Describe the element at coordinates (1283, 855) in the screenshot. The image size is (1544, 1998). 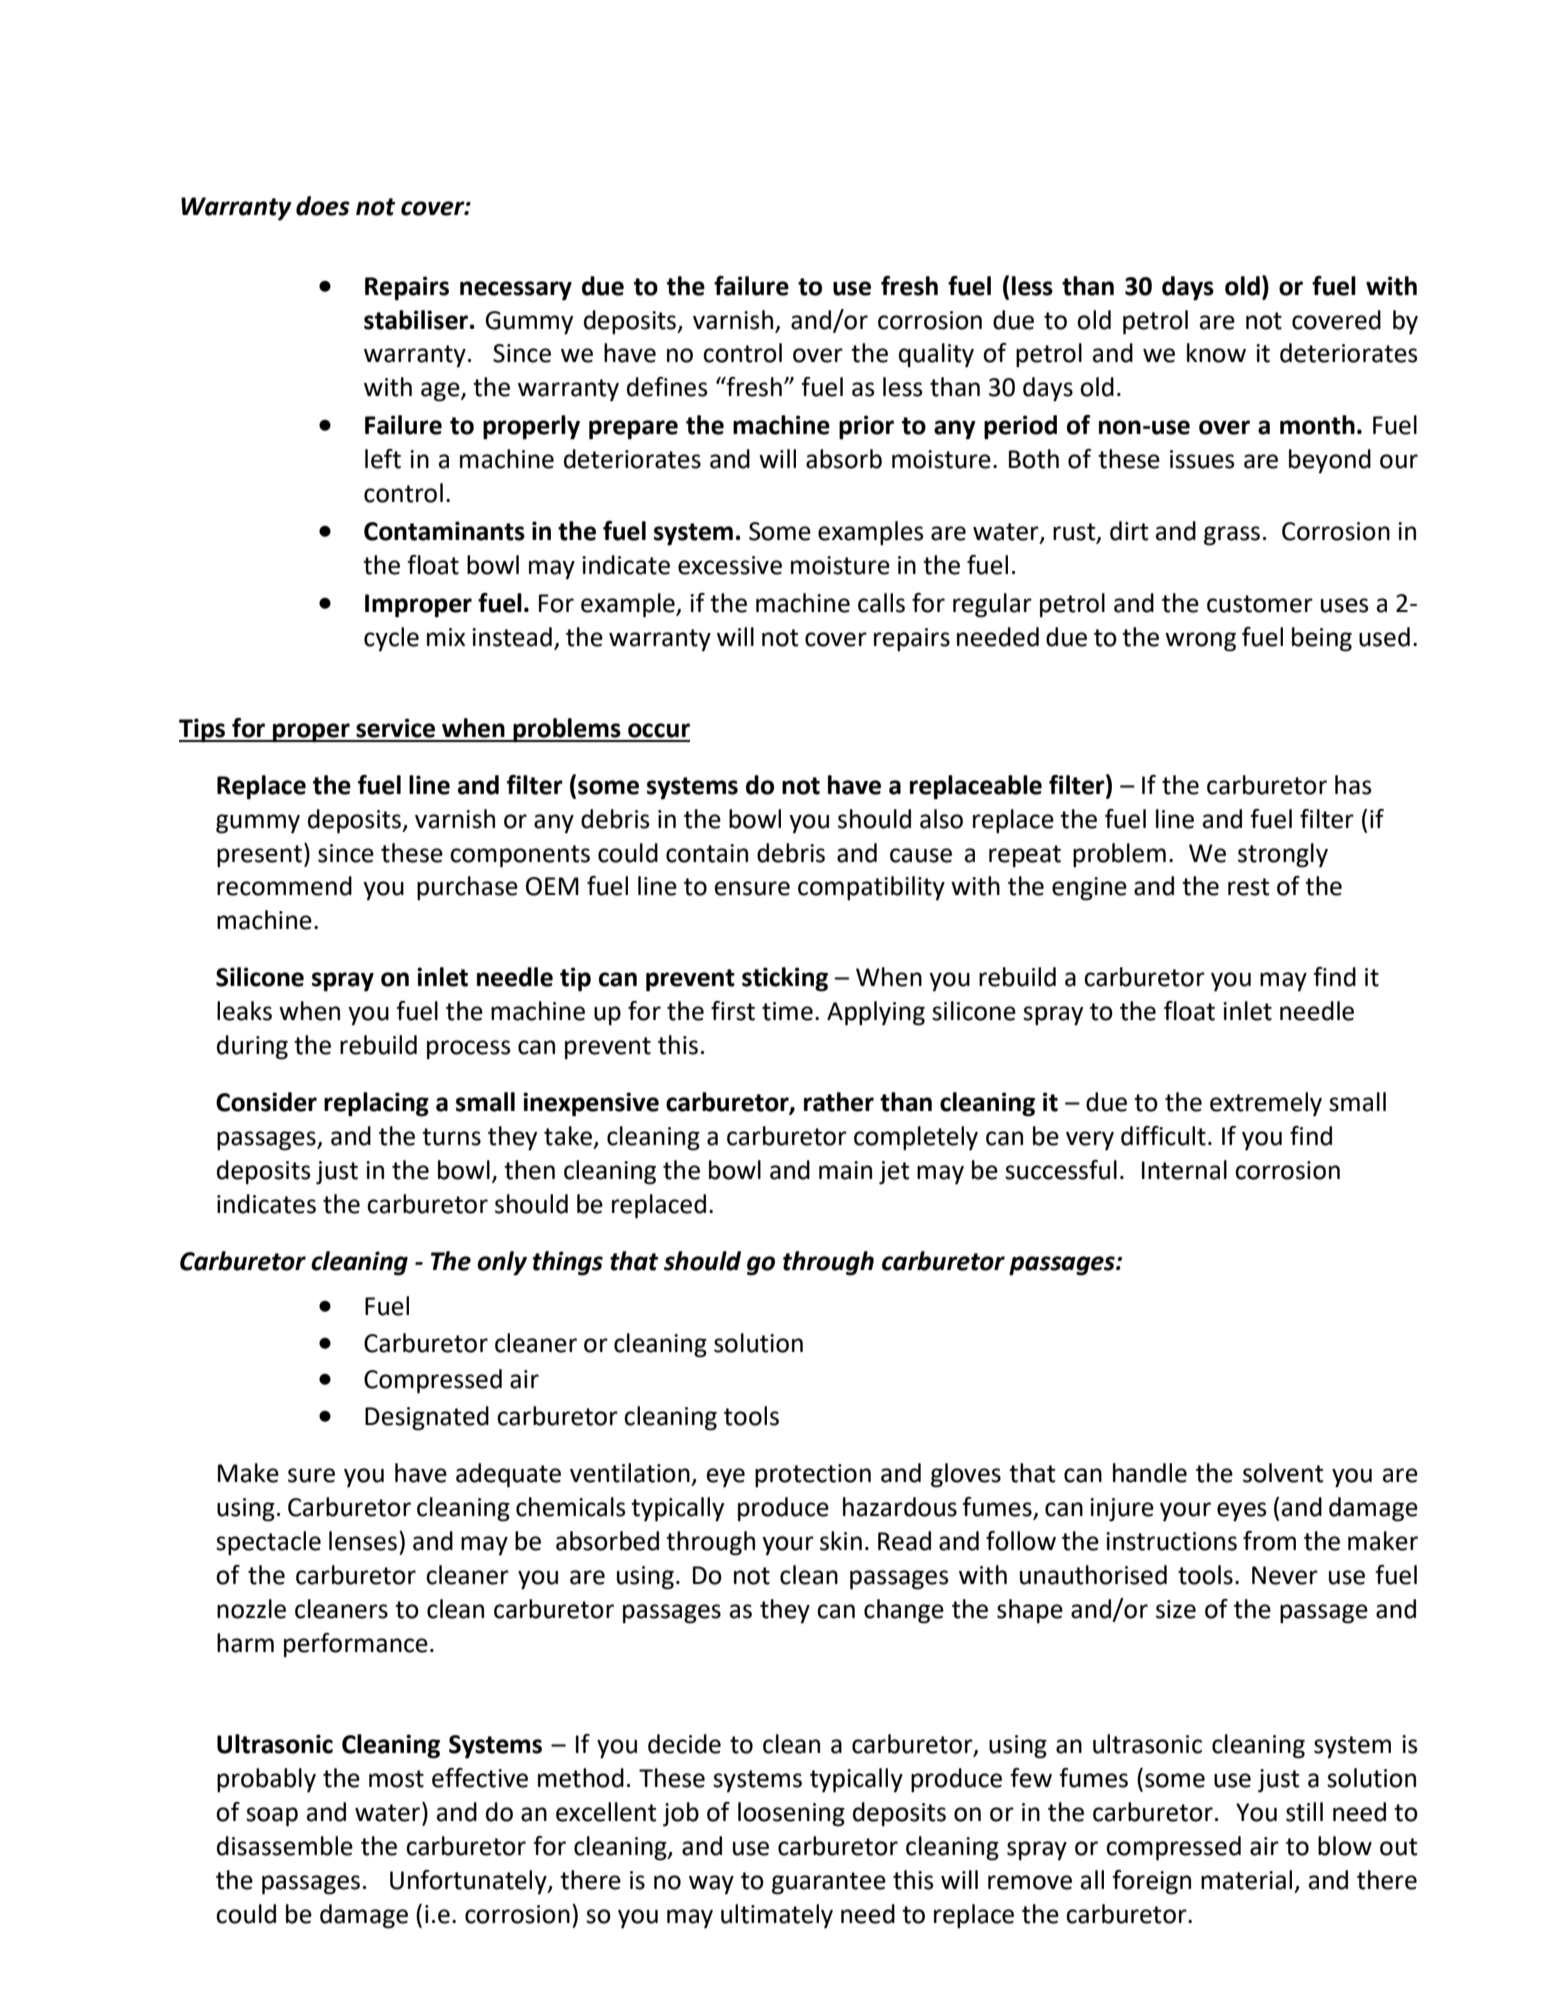
I see `strongly` at that location.
